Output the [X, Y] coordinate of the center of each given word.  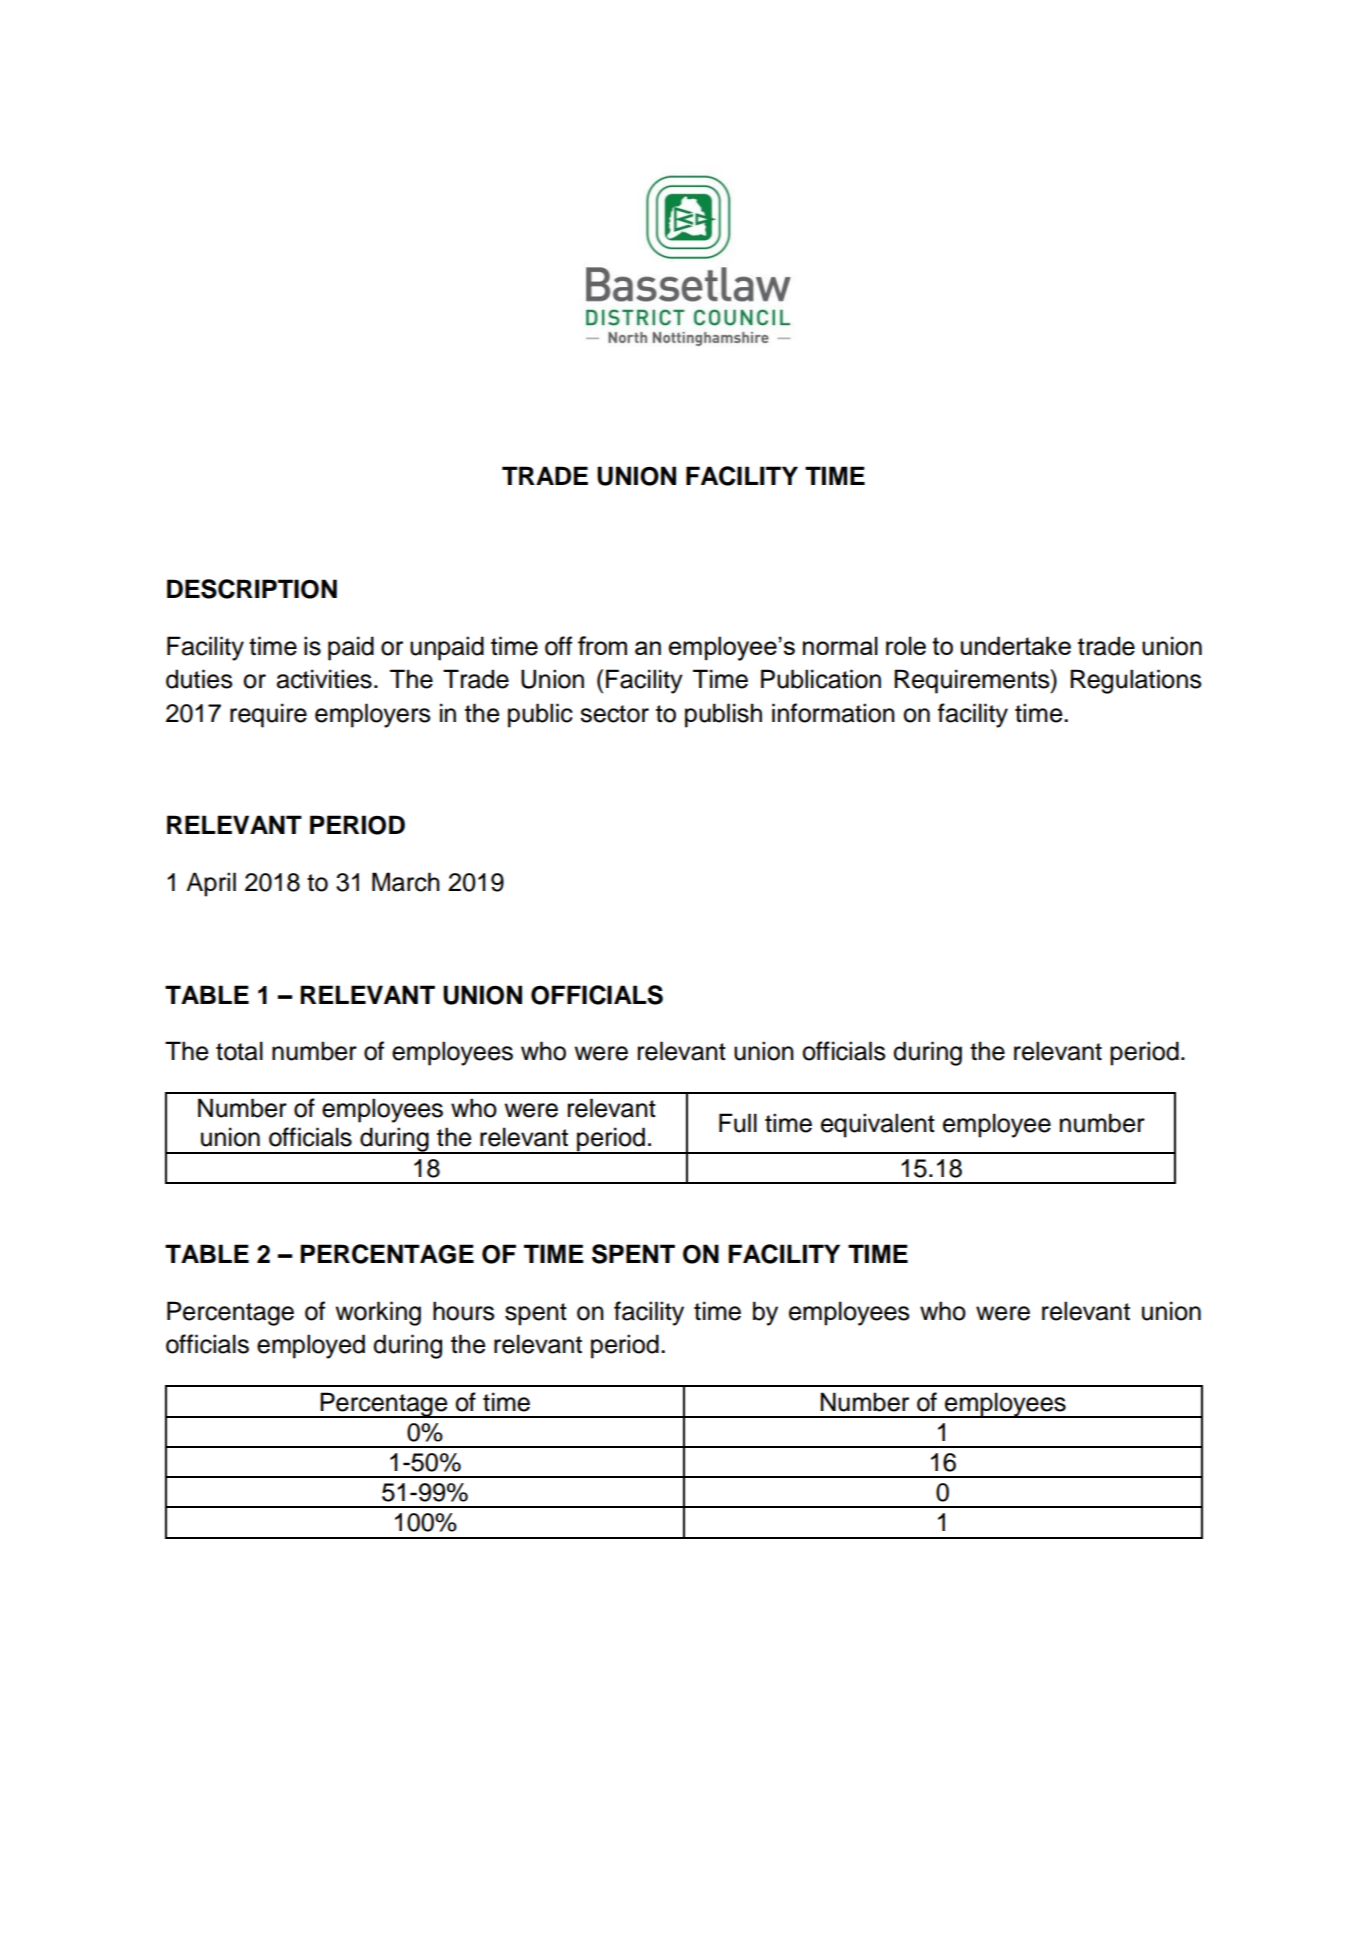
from [602, 645]
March [406, 882]
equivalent [878, 1125]
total [239, 1051]
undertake [1016, 645]
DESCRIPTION [252, 589]
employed [311, 1346]
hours [464, 1311]
